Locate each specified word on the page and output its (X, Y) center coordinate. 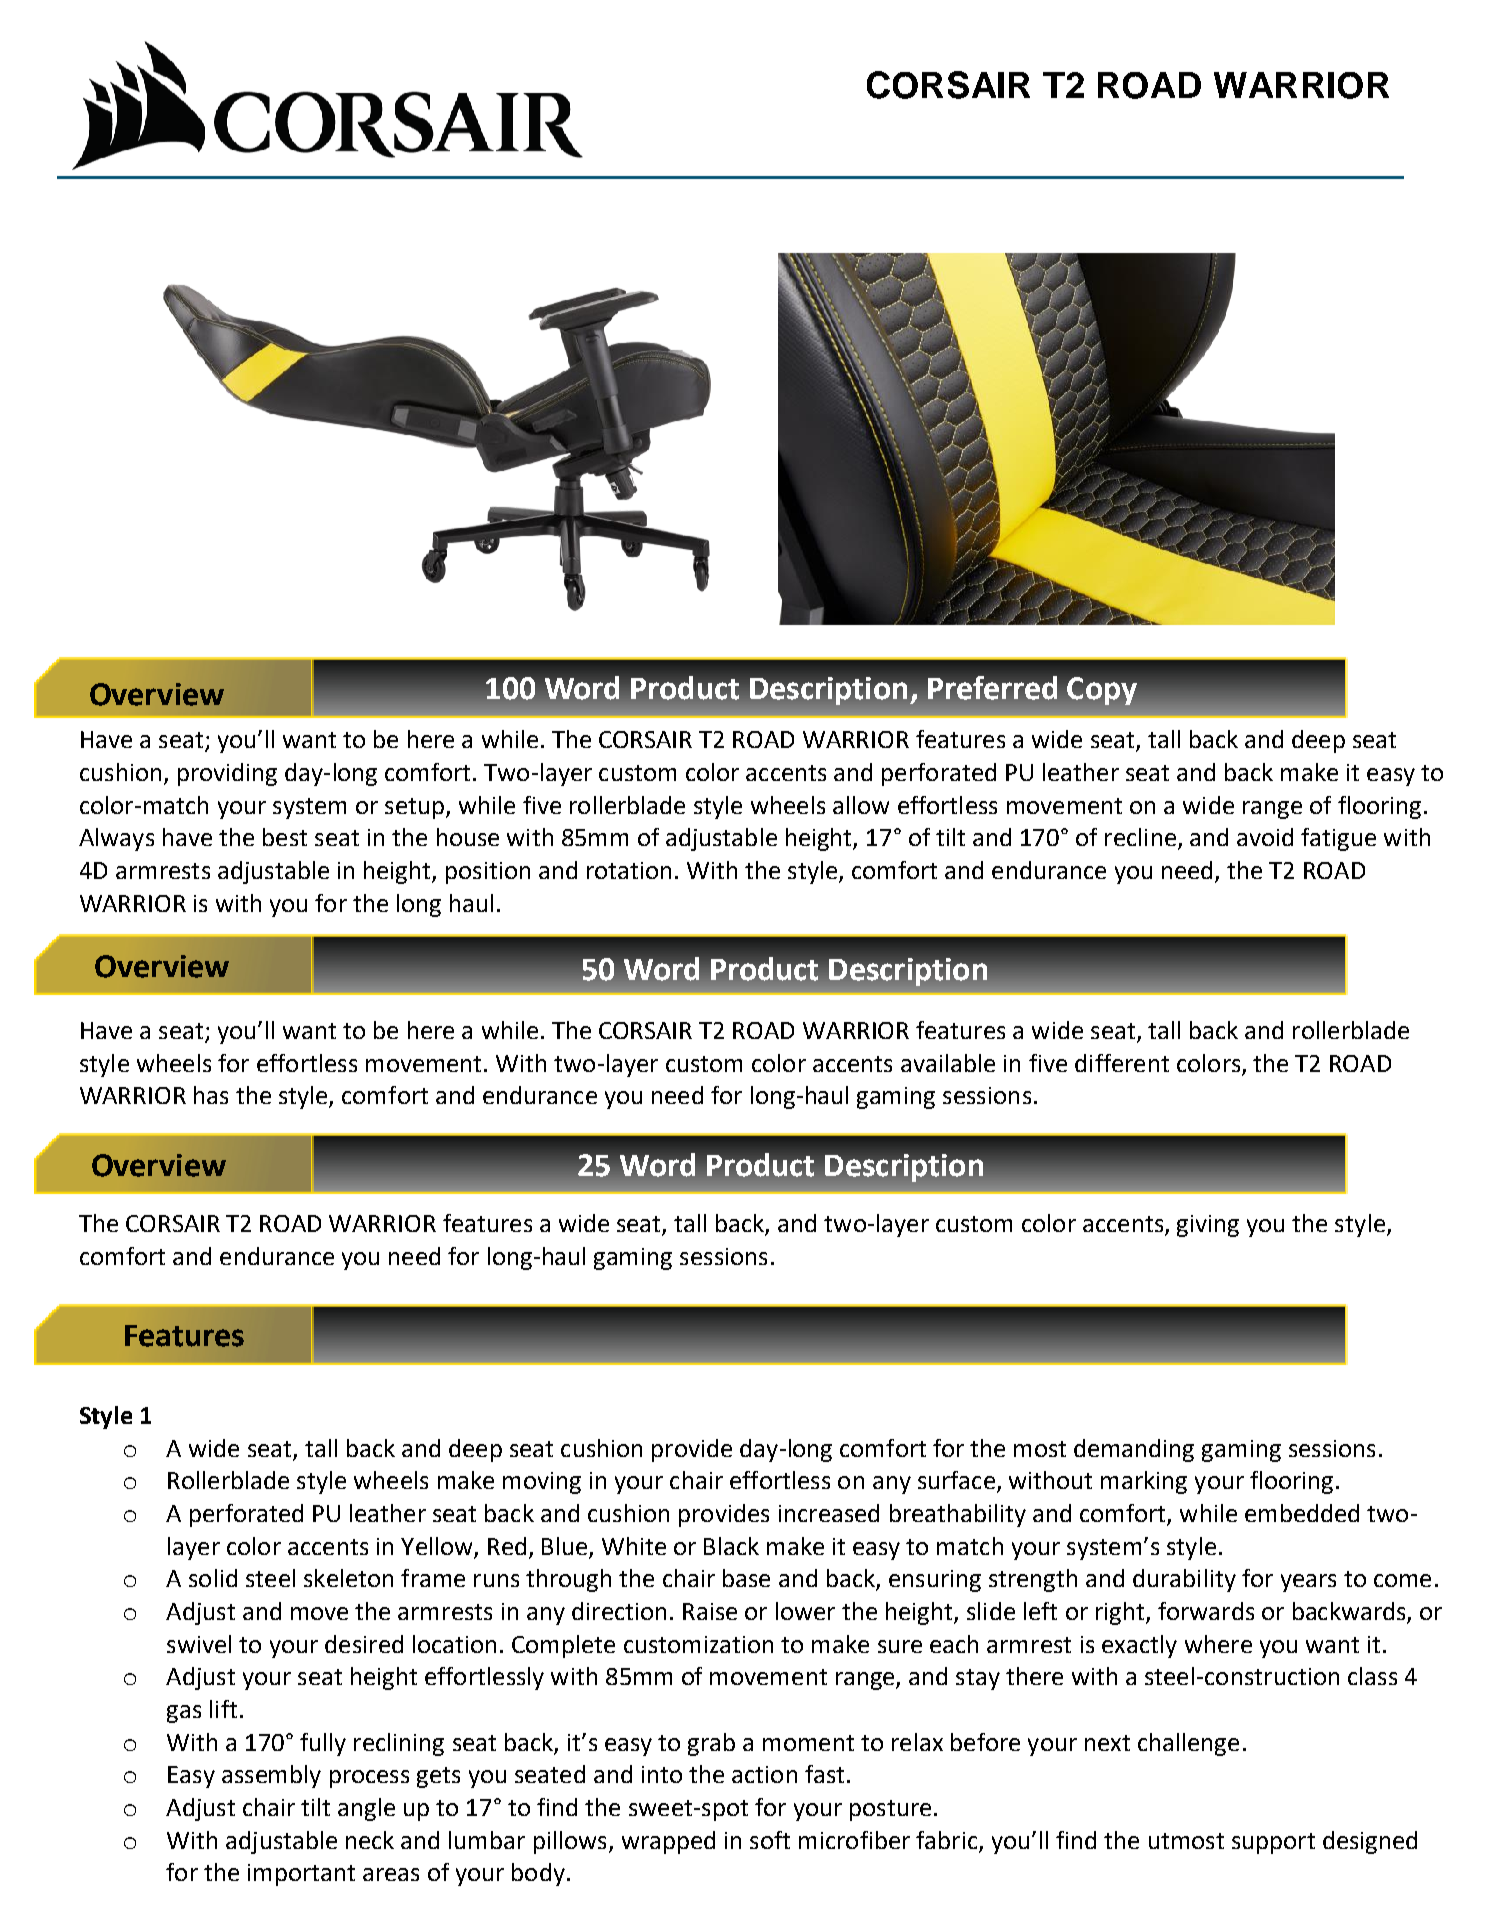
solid (213, 1578)
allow (861, 805)
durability (1184, 1580)
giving (1208, 1226)
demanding (1134, 1450)
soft (770, 1840)
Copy (1102, 691)
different (1122, 1063)
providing (227, 774)
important (301, 1875)
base (746, 1578)
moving (542, 1483)
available (948, 1063)
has (211, 1095)
